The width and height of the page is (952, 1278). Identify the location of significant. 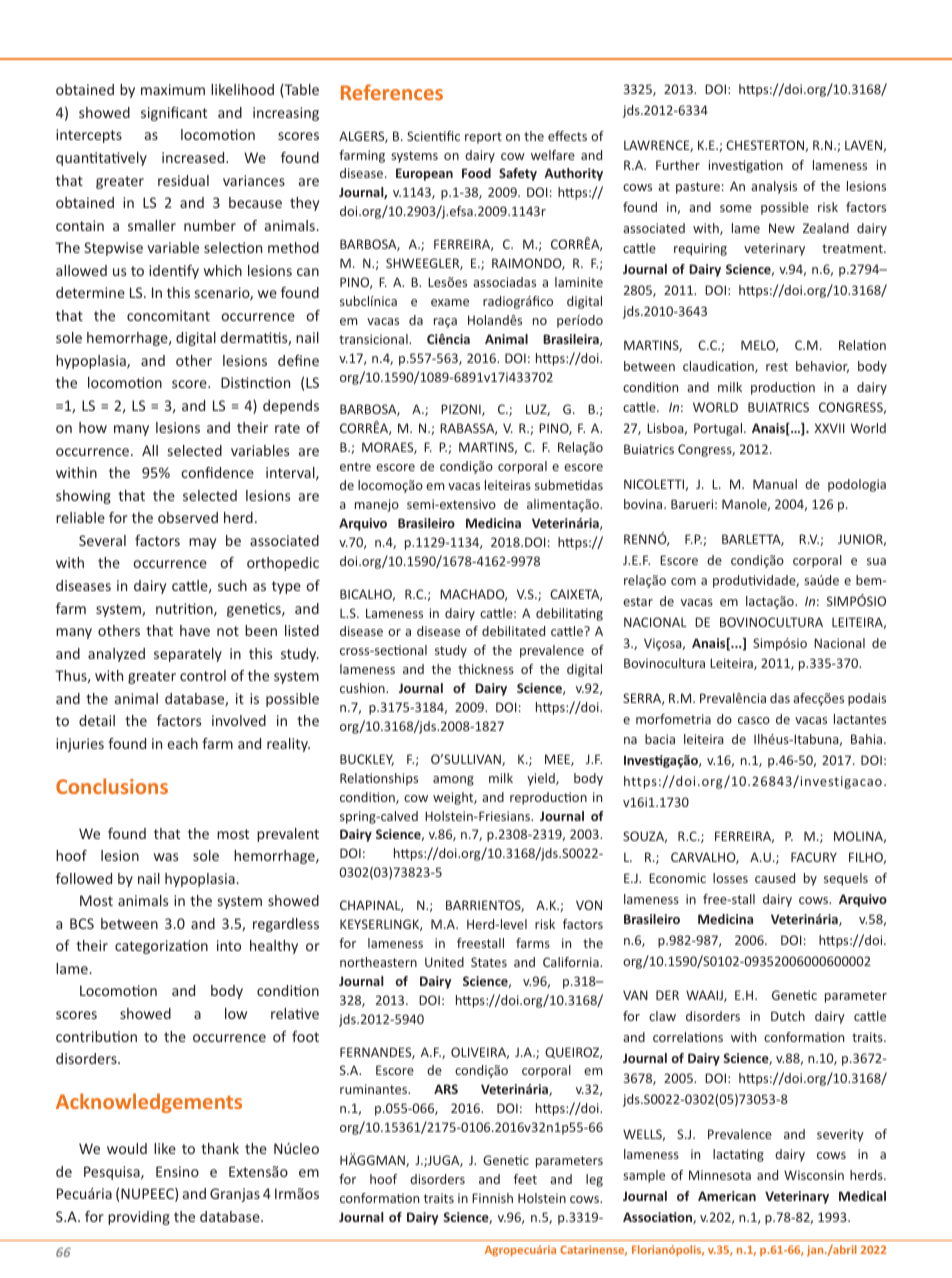
(174, 114).
